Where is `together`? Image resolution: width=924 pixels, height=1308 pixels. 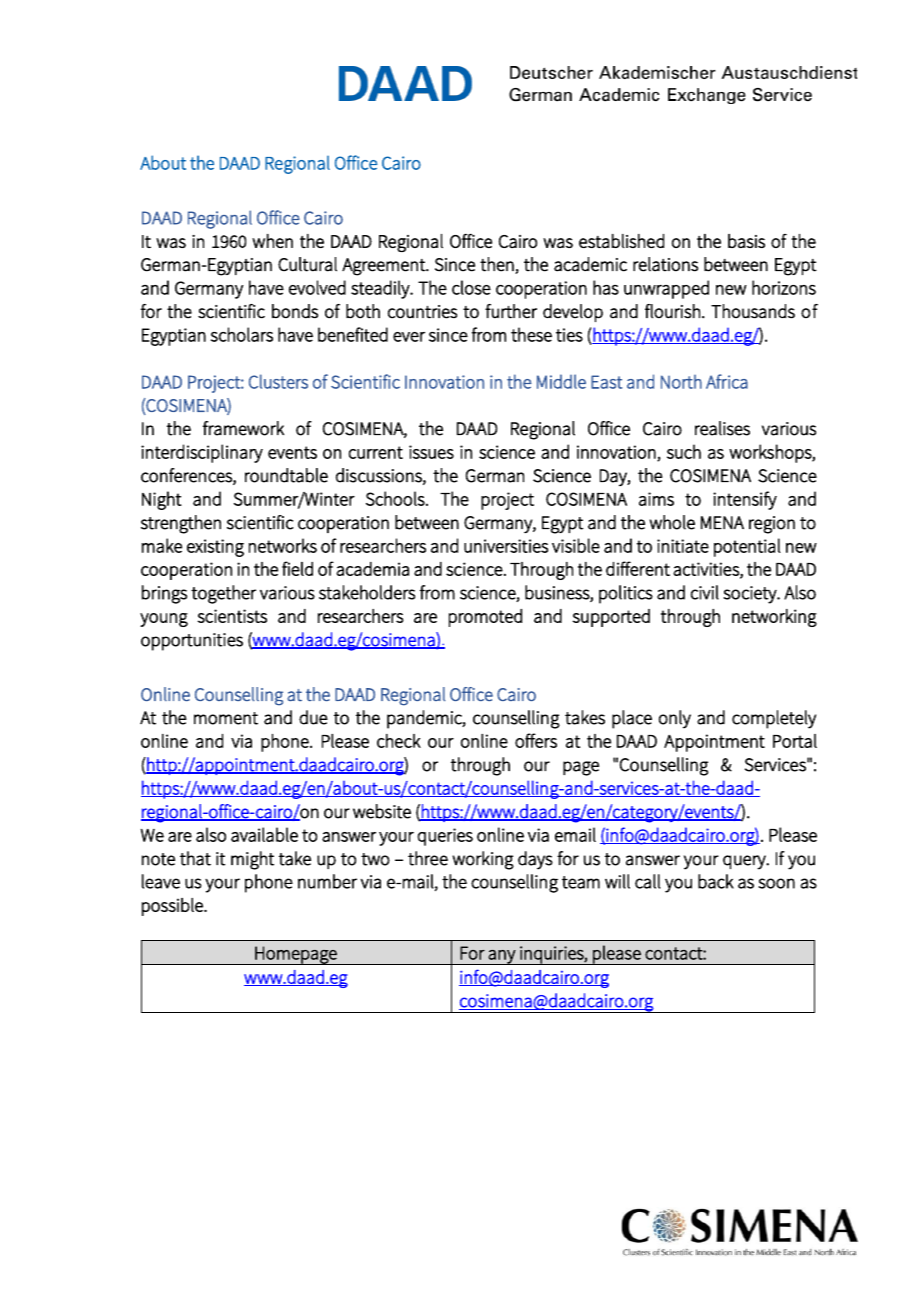 together is located at coordinates (223, 594).
